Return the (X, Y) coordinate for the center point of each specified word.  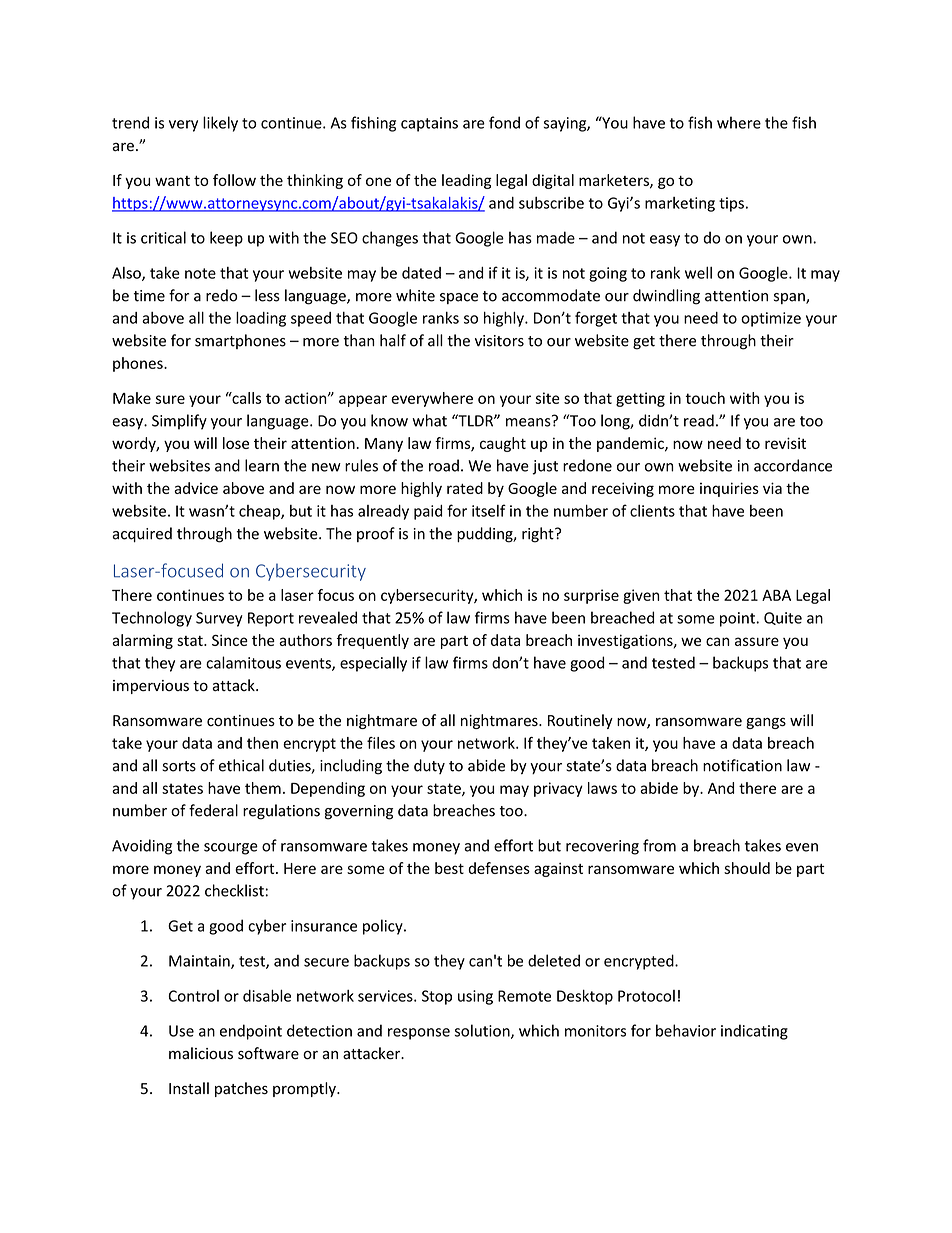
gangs (766, 723)
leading (466, 181)
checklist (234, 890)
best (449, 868)
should (747, 868)
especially (373, 664)
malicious (201, 1053)
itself (489, 510)
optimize (771, 319)
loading (261, 319)
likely (220, 124)
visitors (499, 341)
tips (731, 204)
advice (196, 488)
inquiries (729, 489)
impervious (151, 687)
